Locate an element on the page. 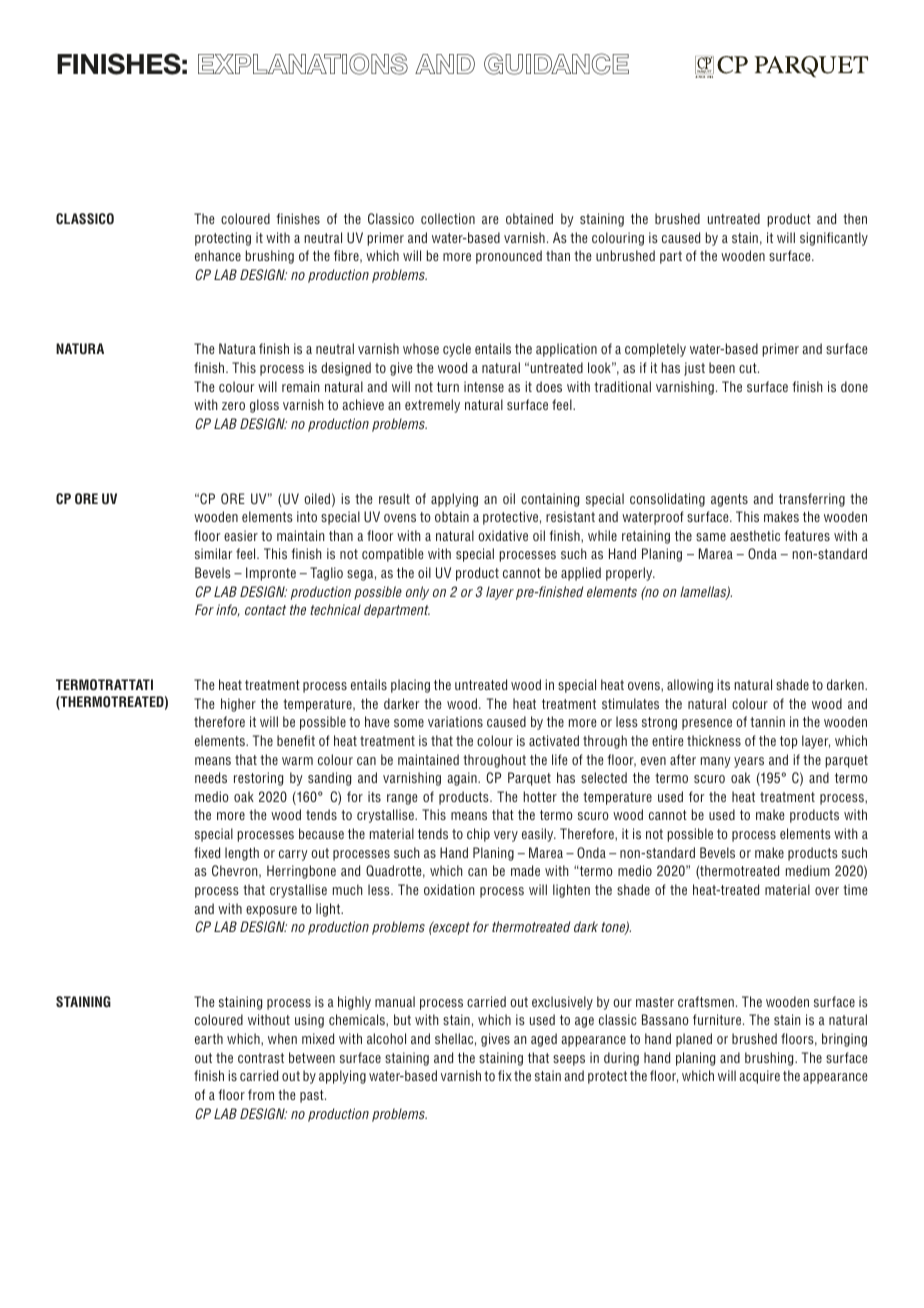 This document has width=924, height=1308. top is located at coordinates (789, 742).
